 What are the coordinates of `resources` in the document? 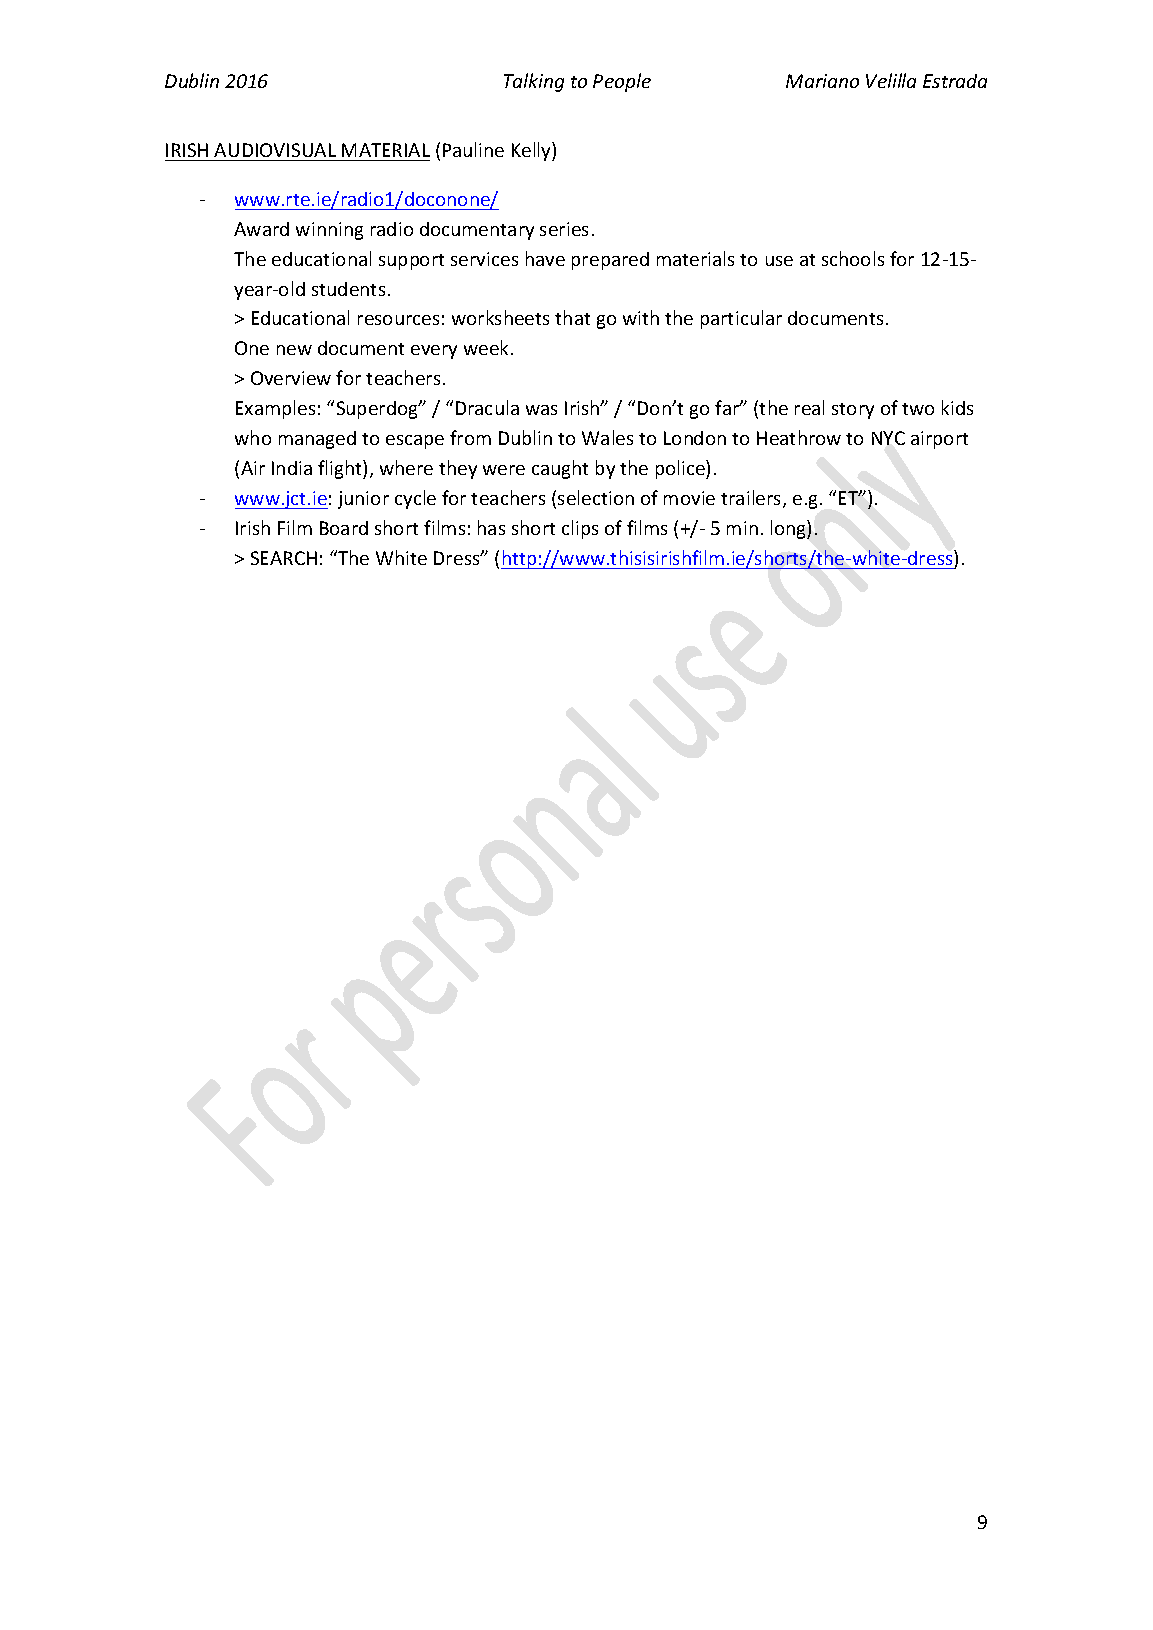 It's located at (398, 320).
